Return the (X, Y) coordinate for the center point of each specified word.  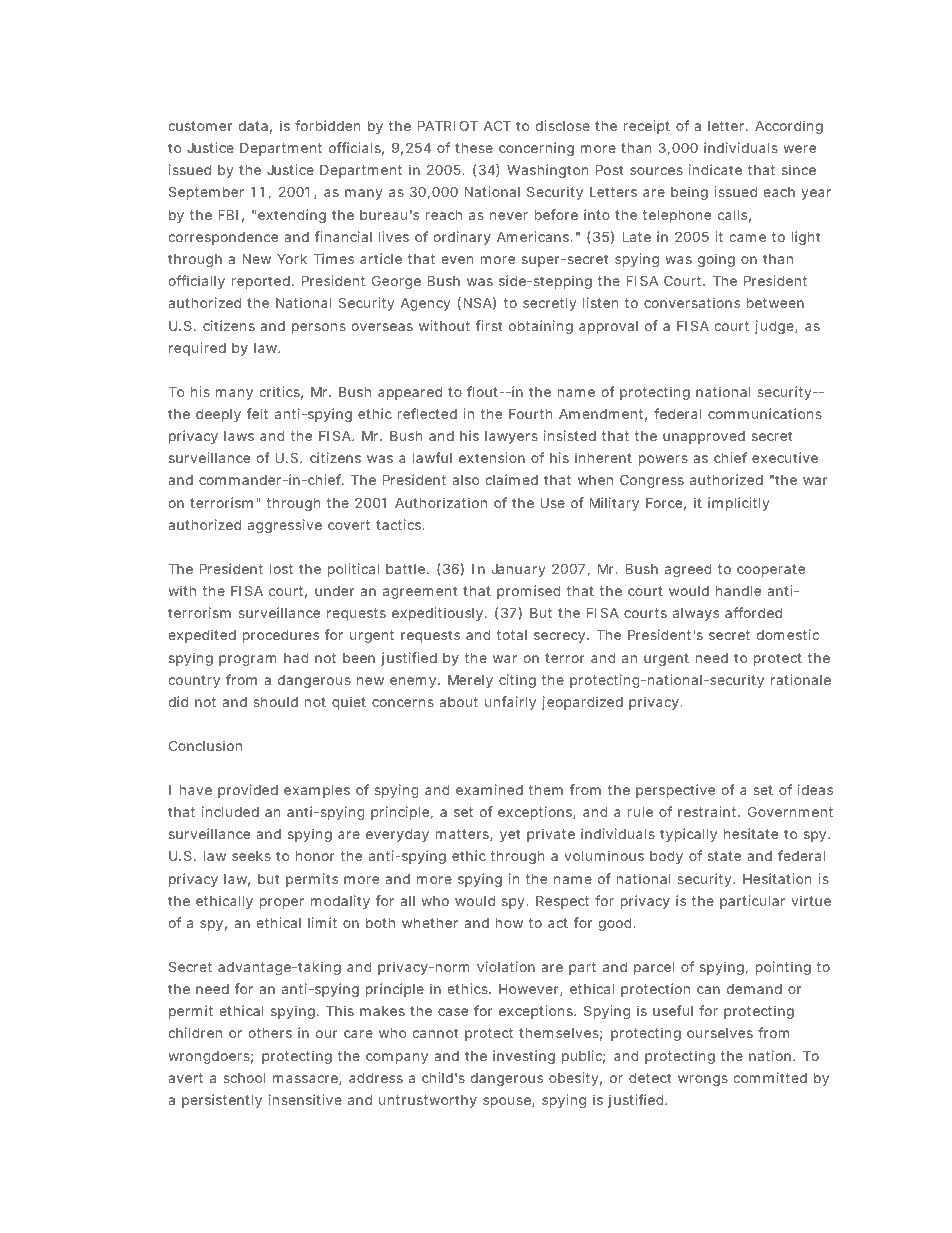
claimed (512, 479)
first (489, 325)
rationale (801, 679)
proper (282, 903)
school (244, 1078)
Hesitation (777, 878)
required (197, 349)
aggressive (285, 526)
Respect (562, 902)
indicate (715, 169)
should (275, 702)
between (775, 303)
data (253, 126)
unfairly (510, 703)
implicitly (739, 504)
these (474, 148)
